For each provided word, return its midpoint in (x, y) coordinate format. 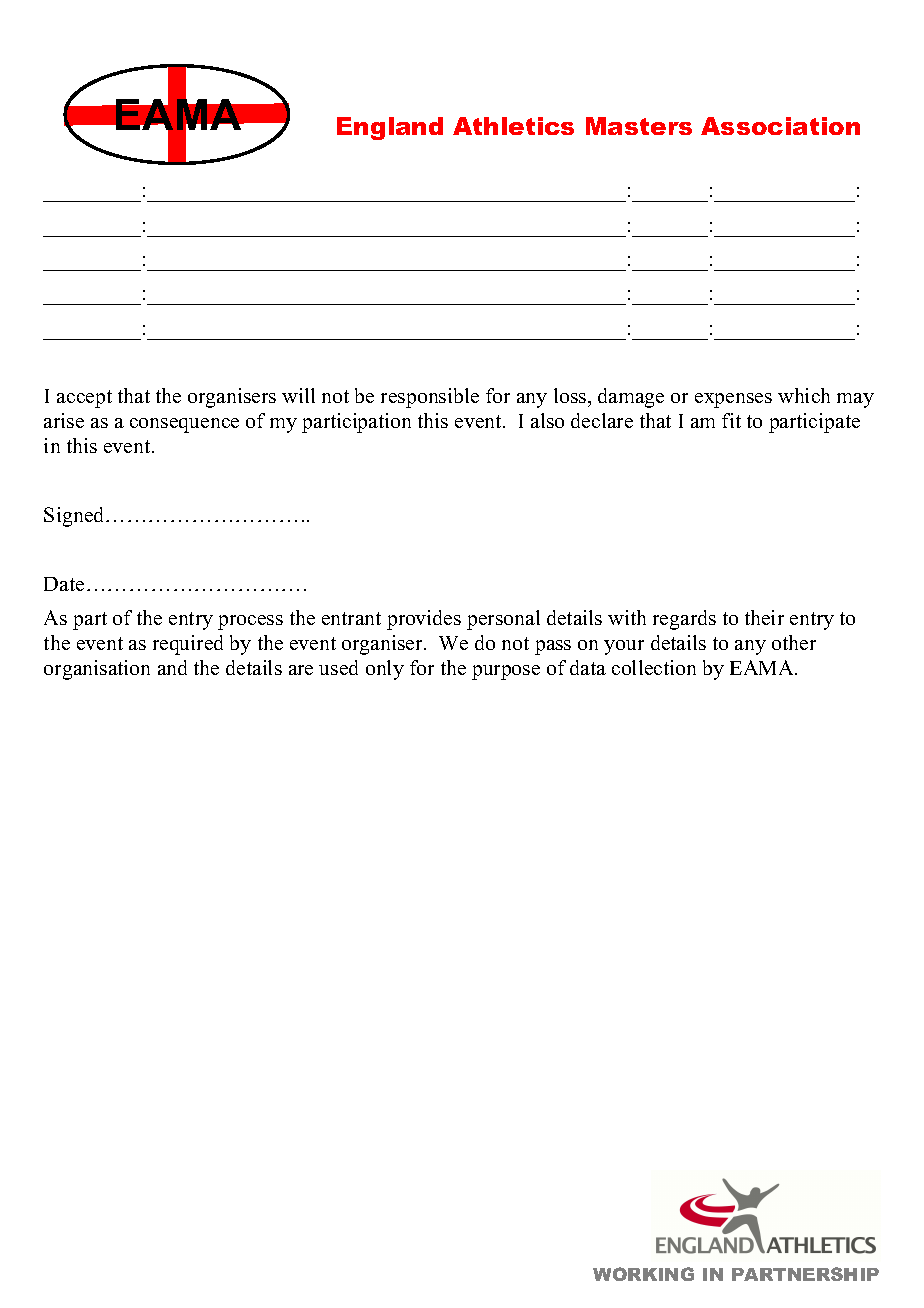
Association (780, 126)
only (385, 670)
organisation (97, 670)
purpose (506, 672)
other (794, 642)
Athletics (513, 126)
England (390, 128)
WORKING (643, 1274)
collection (654, 667)
